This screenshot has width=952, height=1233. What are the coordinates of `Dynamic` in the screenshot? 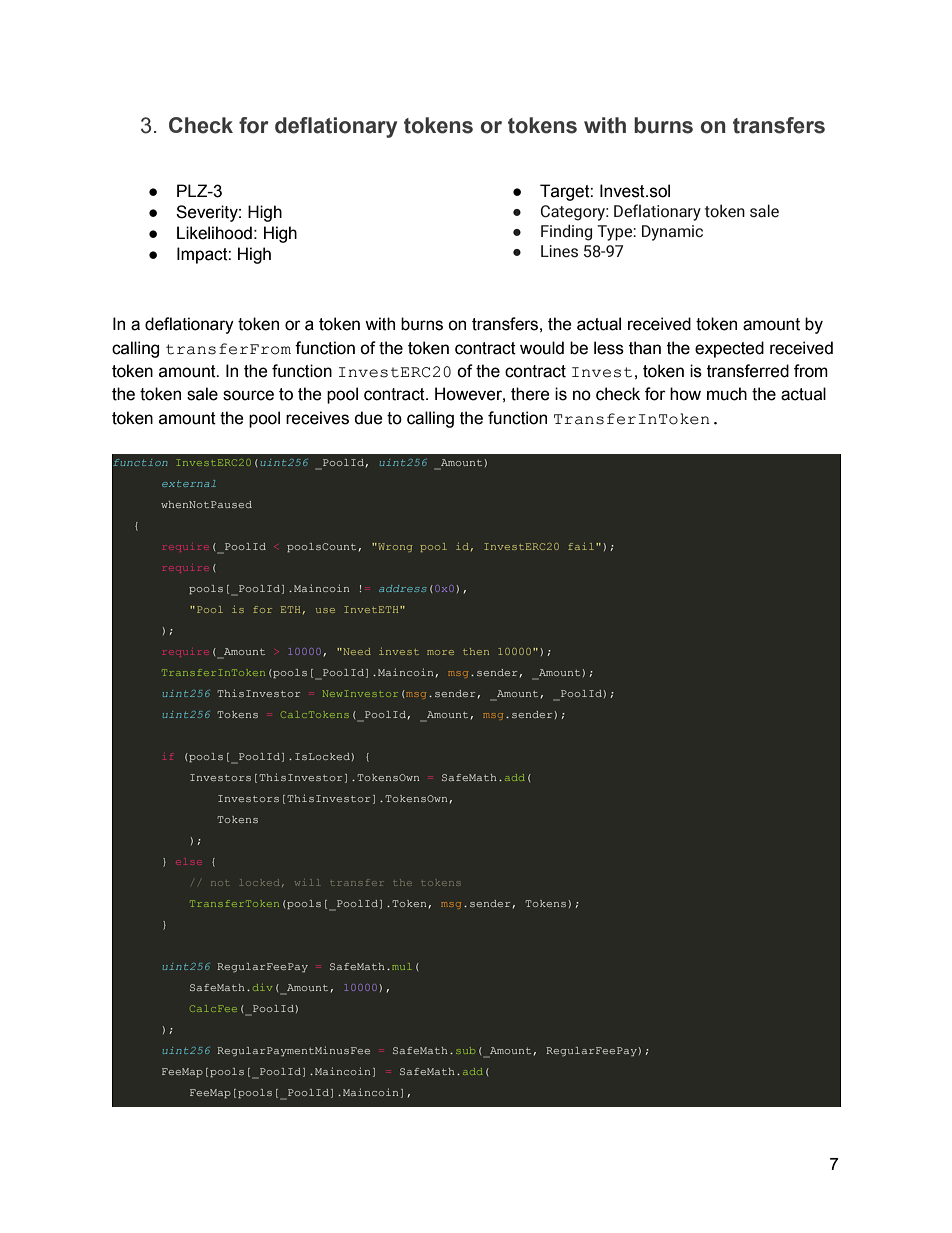 It's located at (672, 233).
